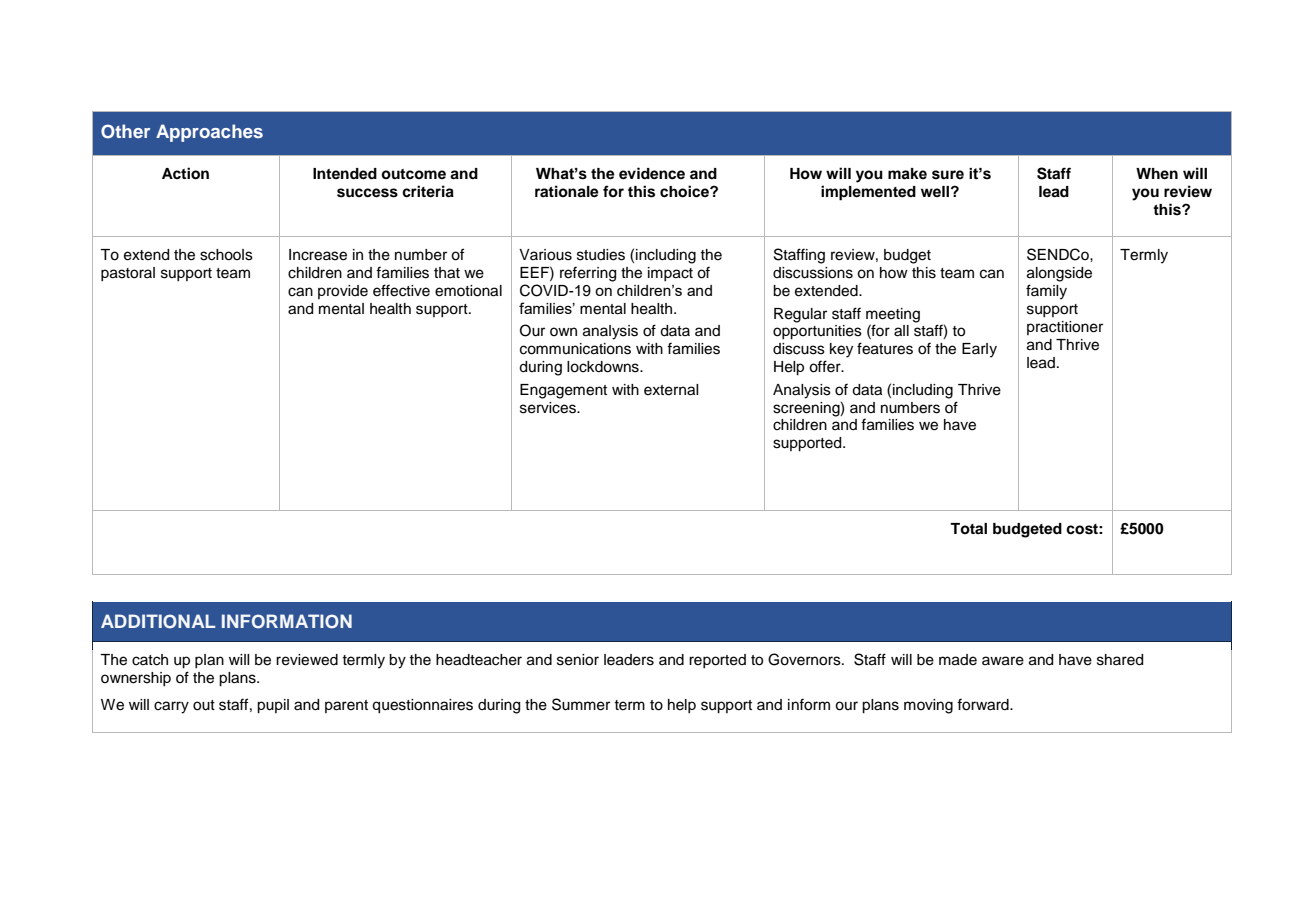  What do you see at coordinates (652, 173) in the screenshot?
I see `evidence` at bounding box center [652, 173].
